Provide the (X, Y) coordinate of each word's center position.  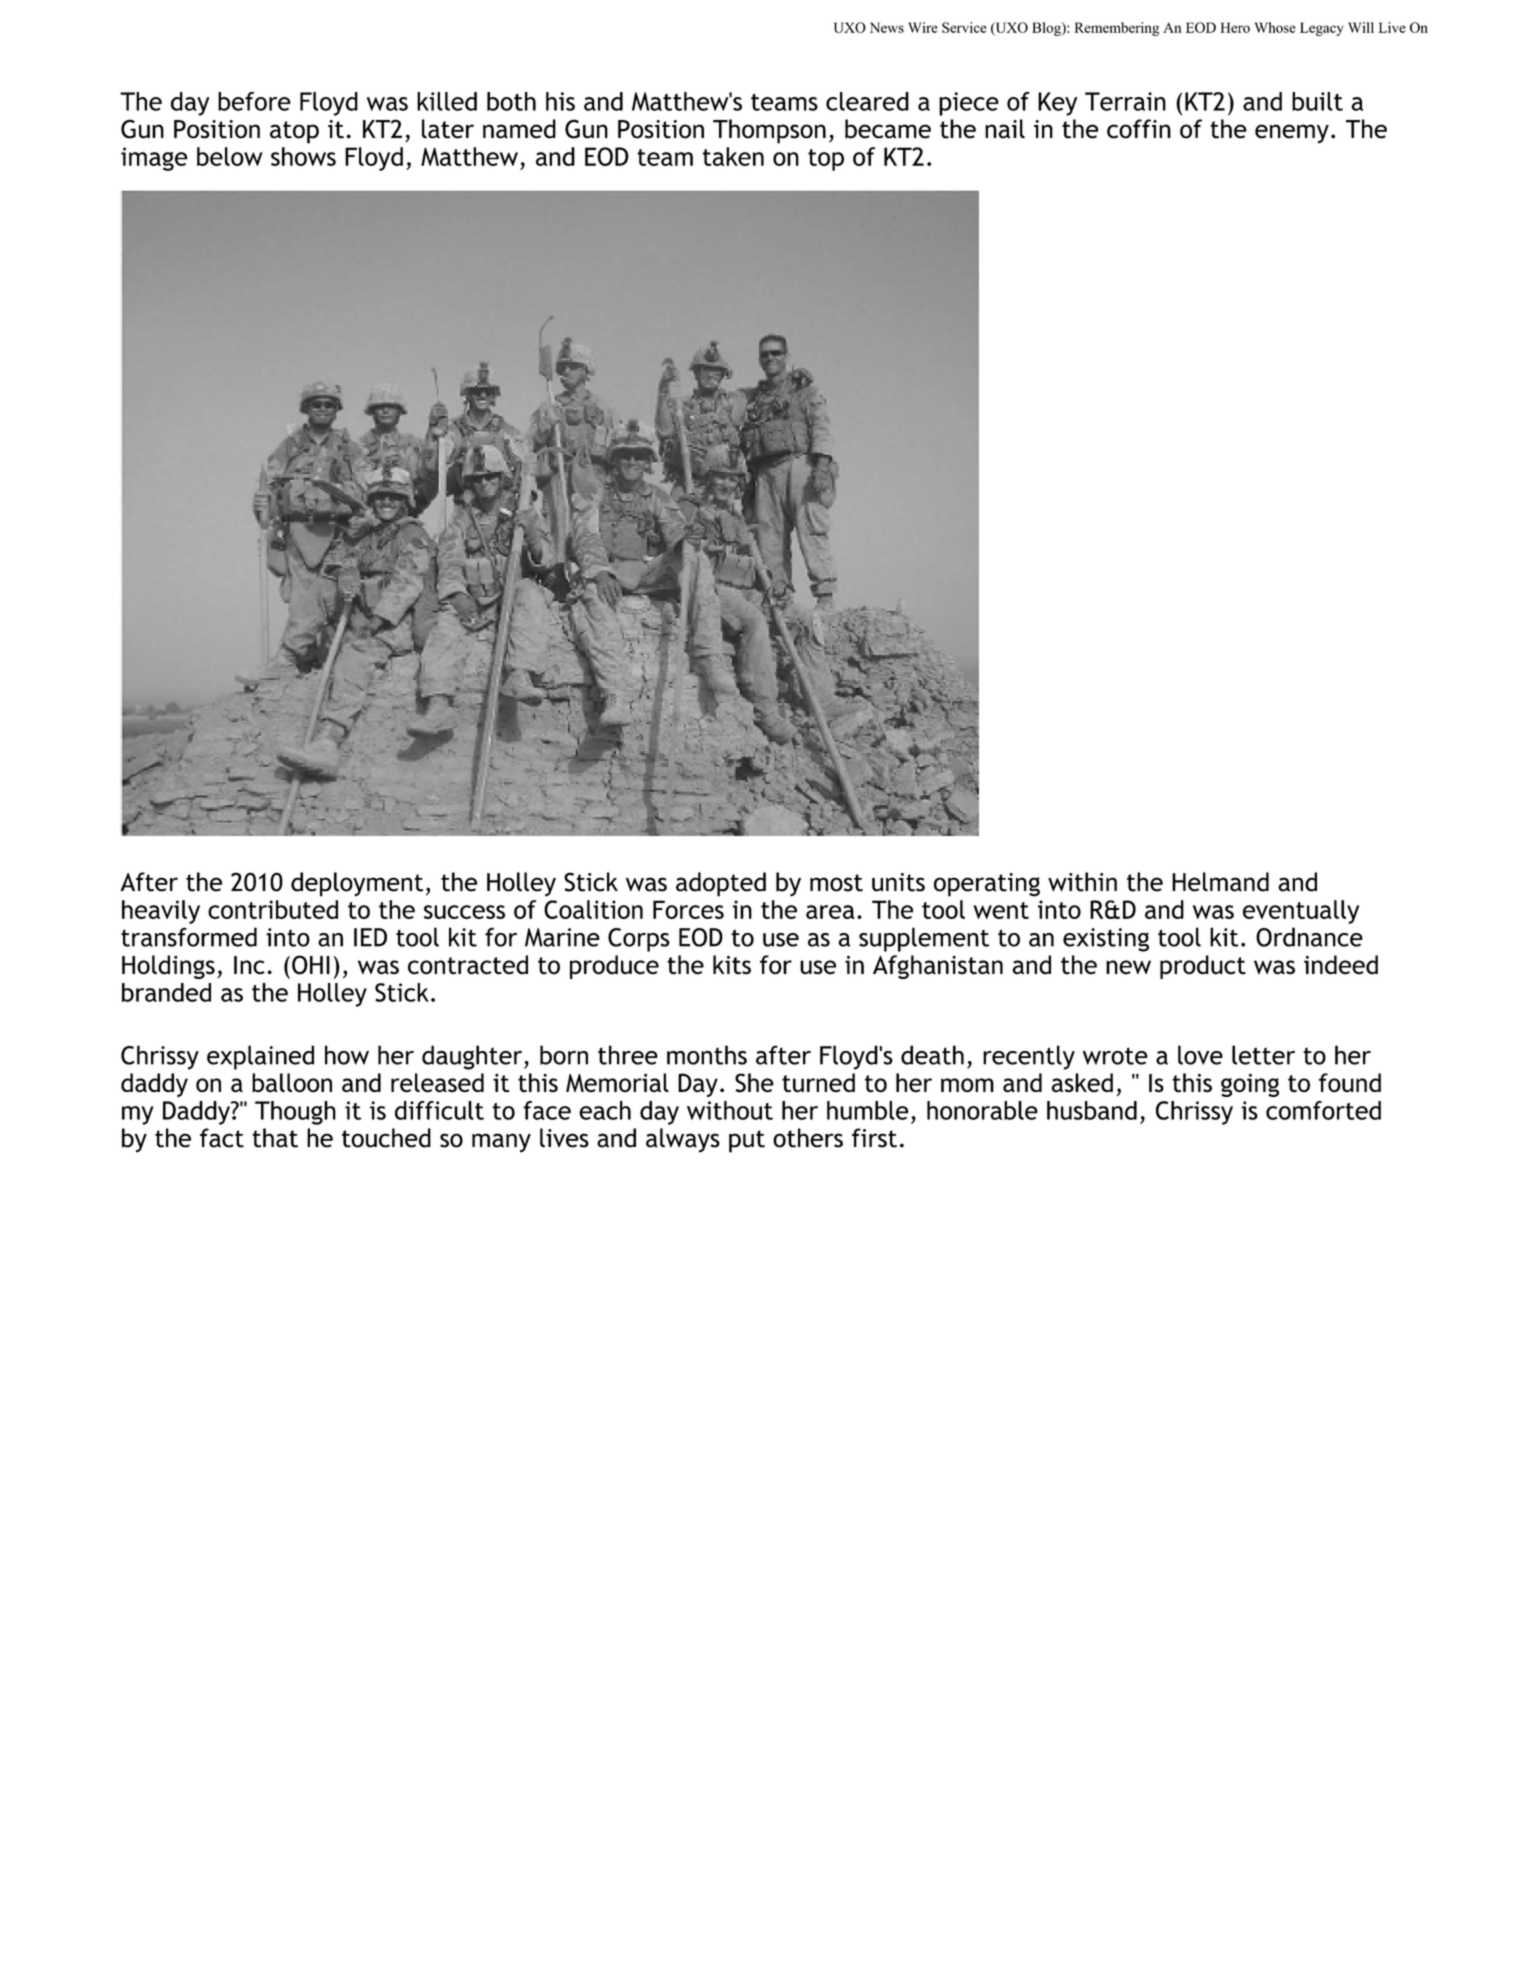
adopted (721, 884)
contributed (273, 909)
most (836, 883)
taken (733, 156)
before (254, 101)
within (1082, 882)
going (1250, 1085)
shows (303, 156)
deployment (357, 884)
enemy (1292, 134)
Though (295, 1113)
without (730, 1110)
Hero (1235, 27)
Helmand (1220, 882)
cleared (867, 101)
